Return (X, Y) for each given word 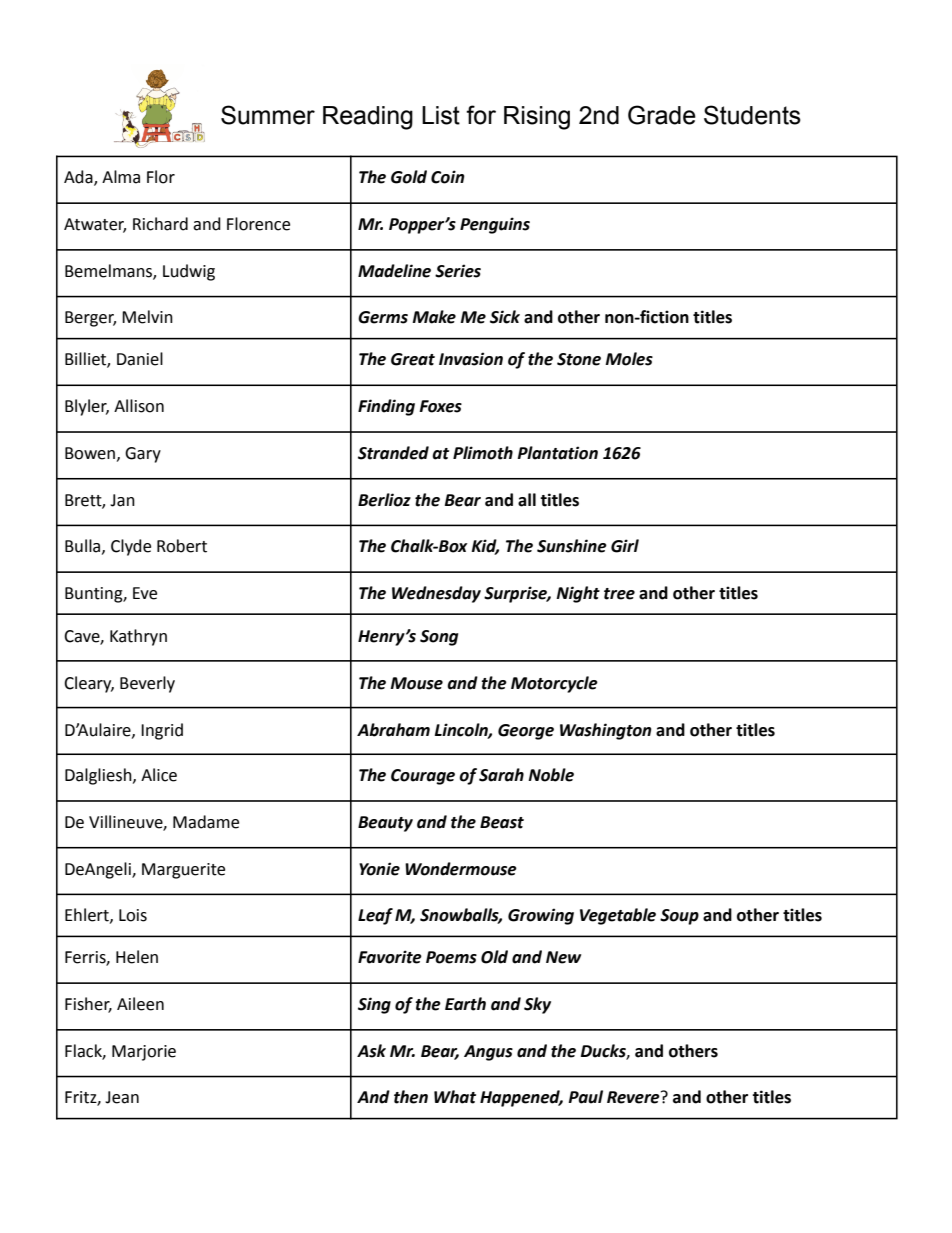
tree (619, 594)
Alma (121, 177)
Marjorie (144, 1053)
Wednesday (436, 594)
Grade (662, 115)
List (441, 115)
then (411, 1097)
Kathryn (138, 637)
